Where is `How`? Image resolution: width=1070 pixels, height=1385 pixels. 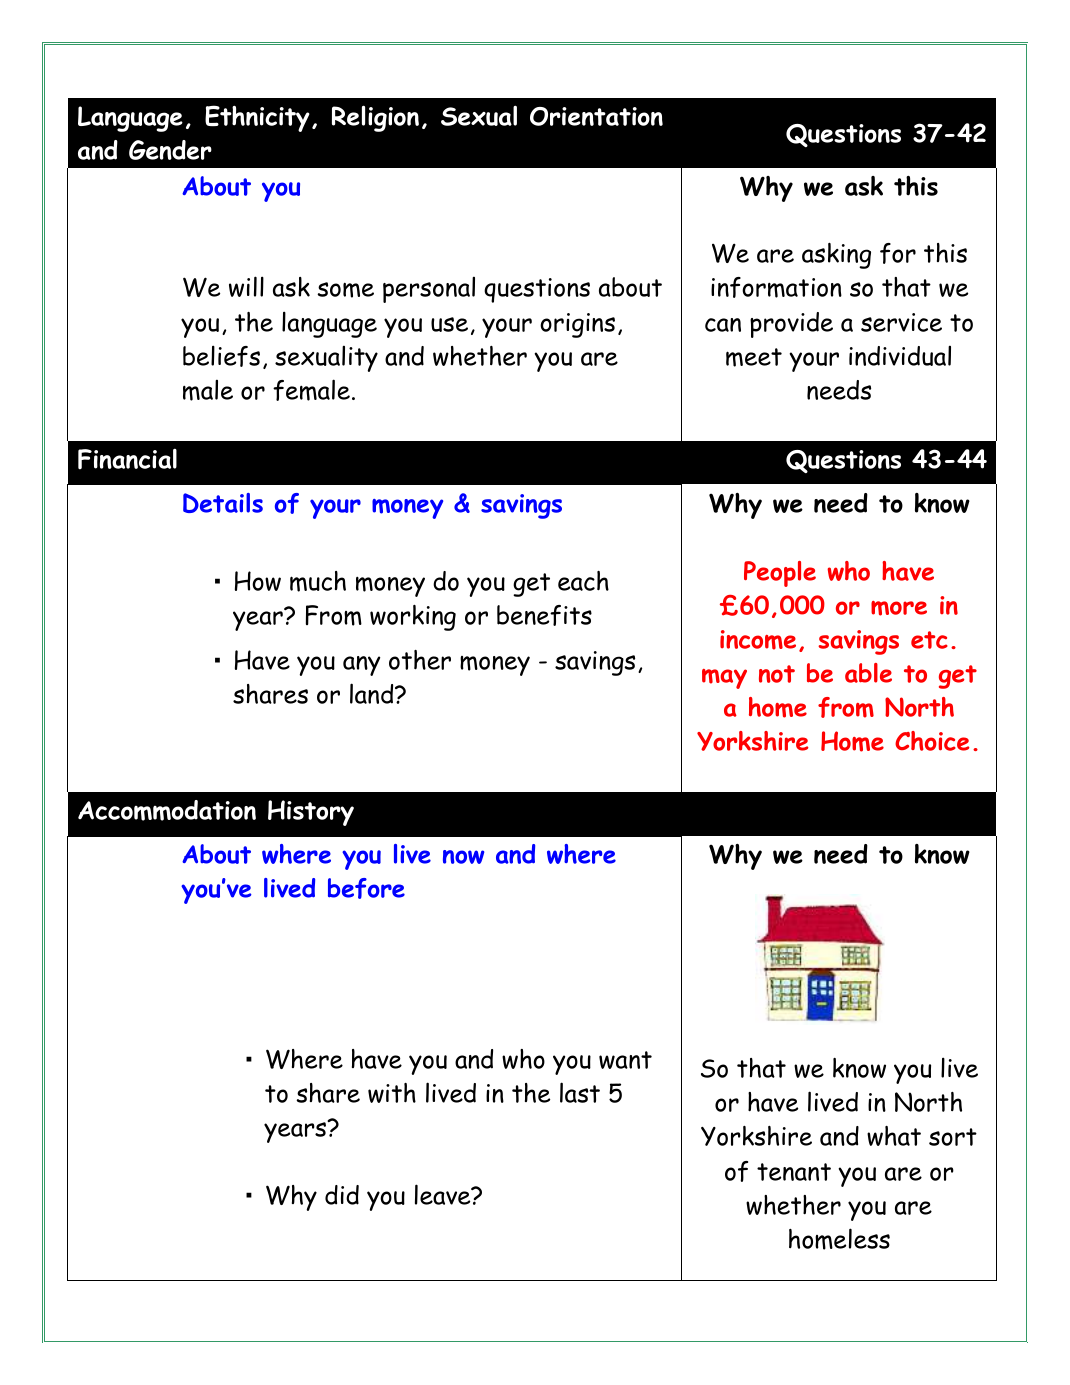
How is located at coordinates (258, 581).
